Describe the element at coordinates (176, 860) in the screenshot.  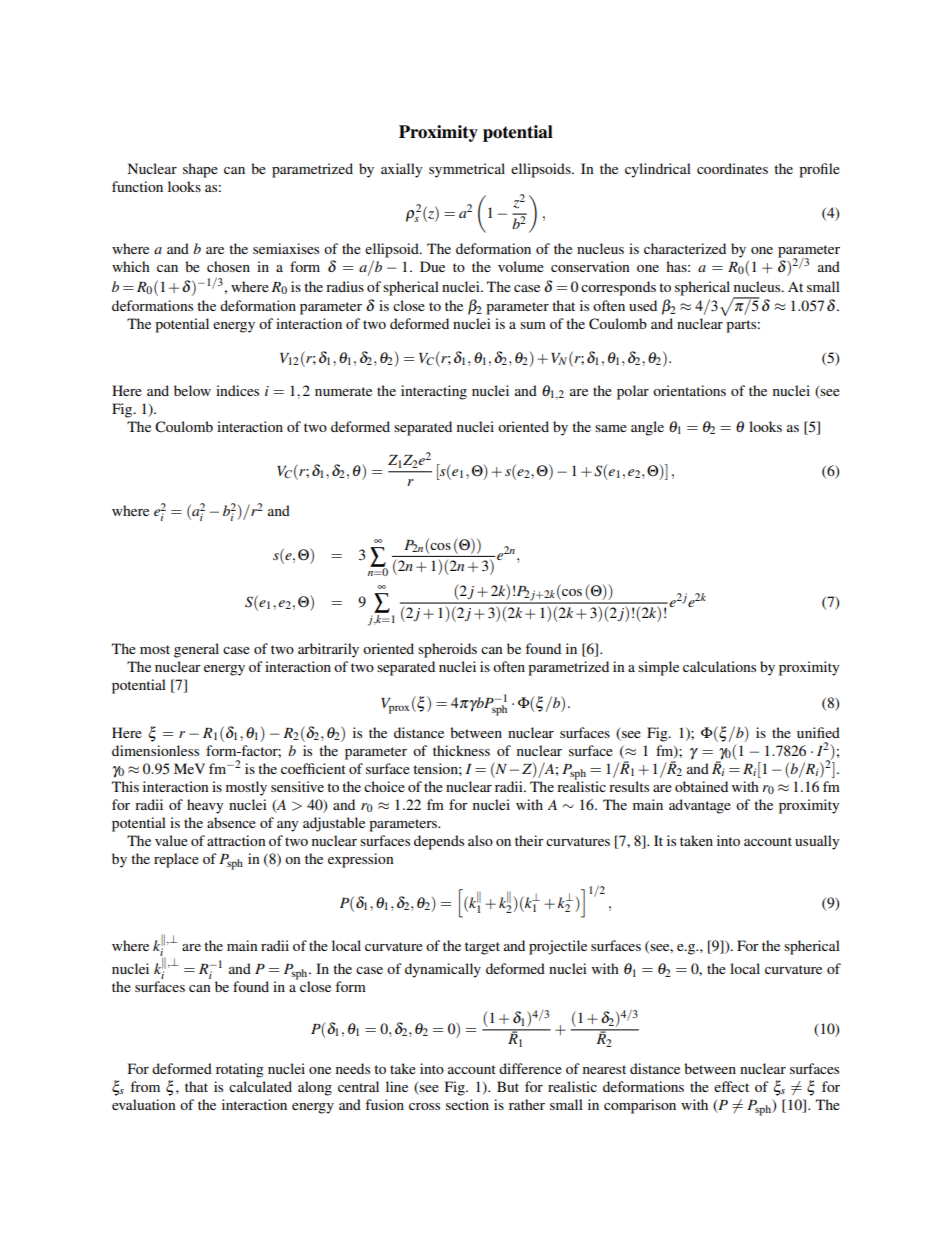
I see `replace` at that location.
